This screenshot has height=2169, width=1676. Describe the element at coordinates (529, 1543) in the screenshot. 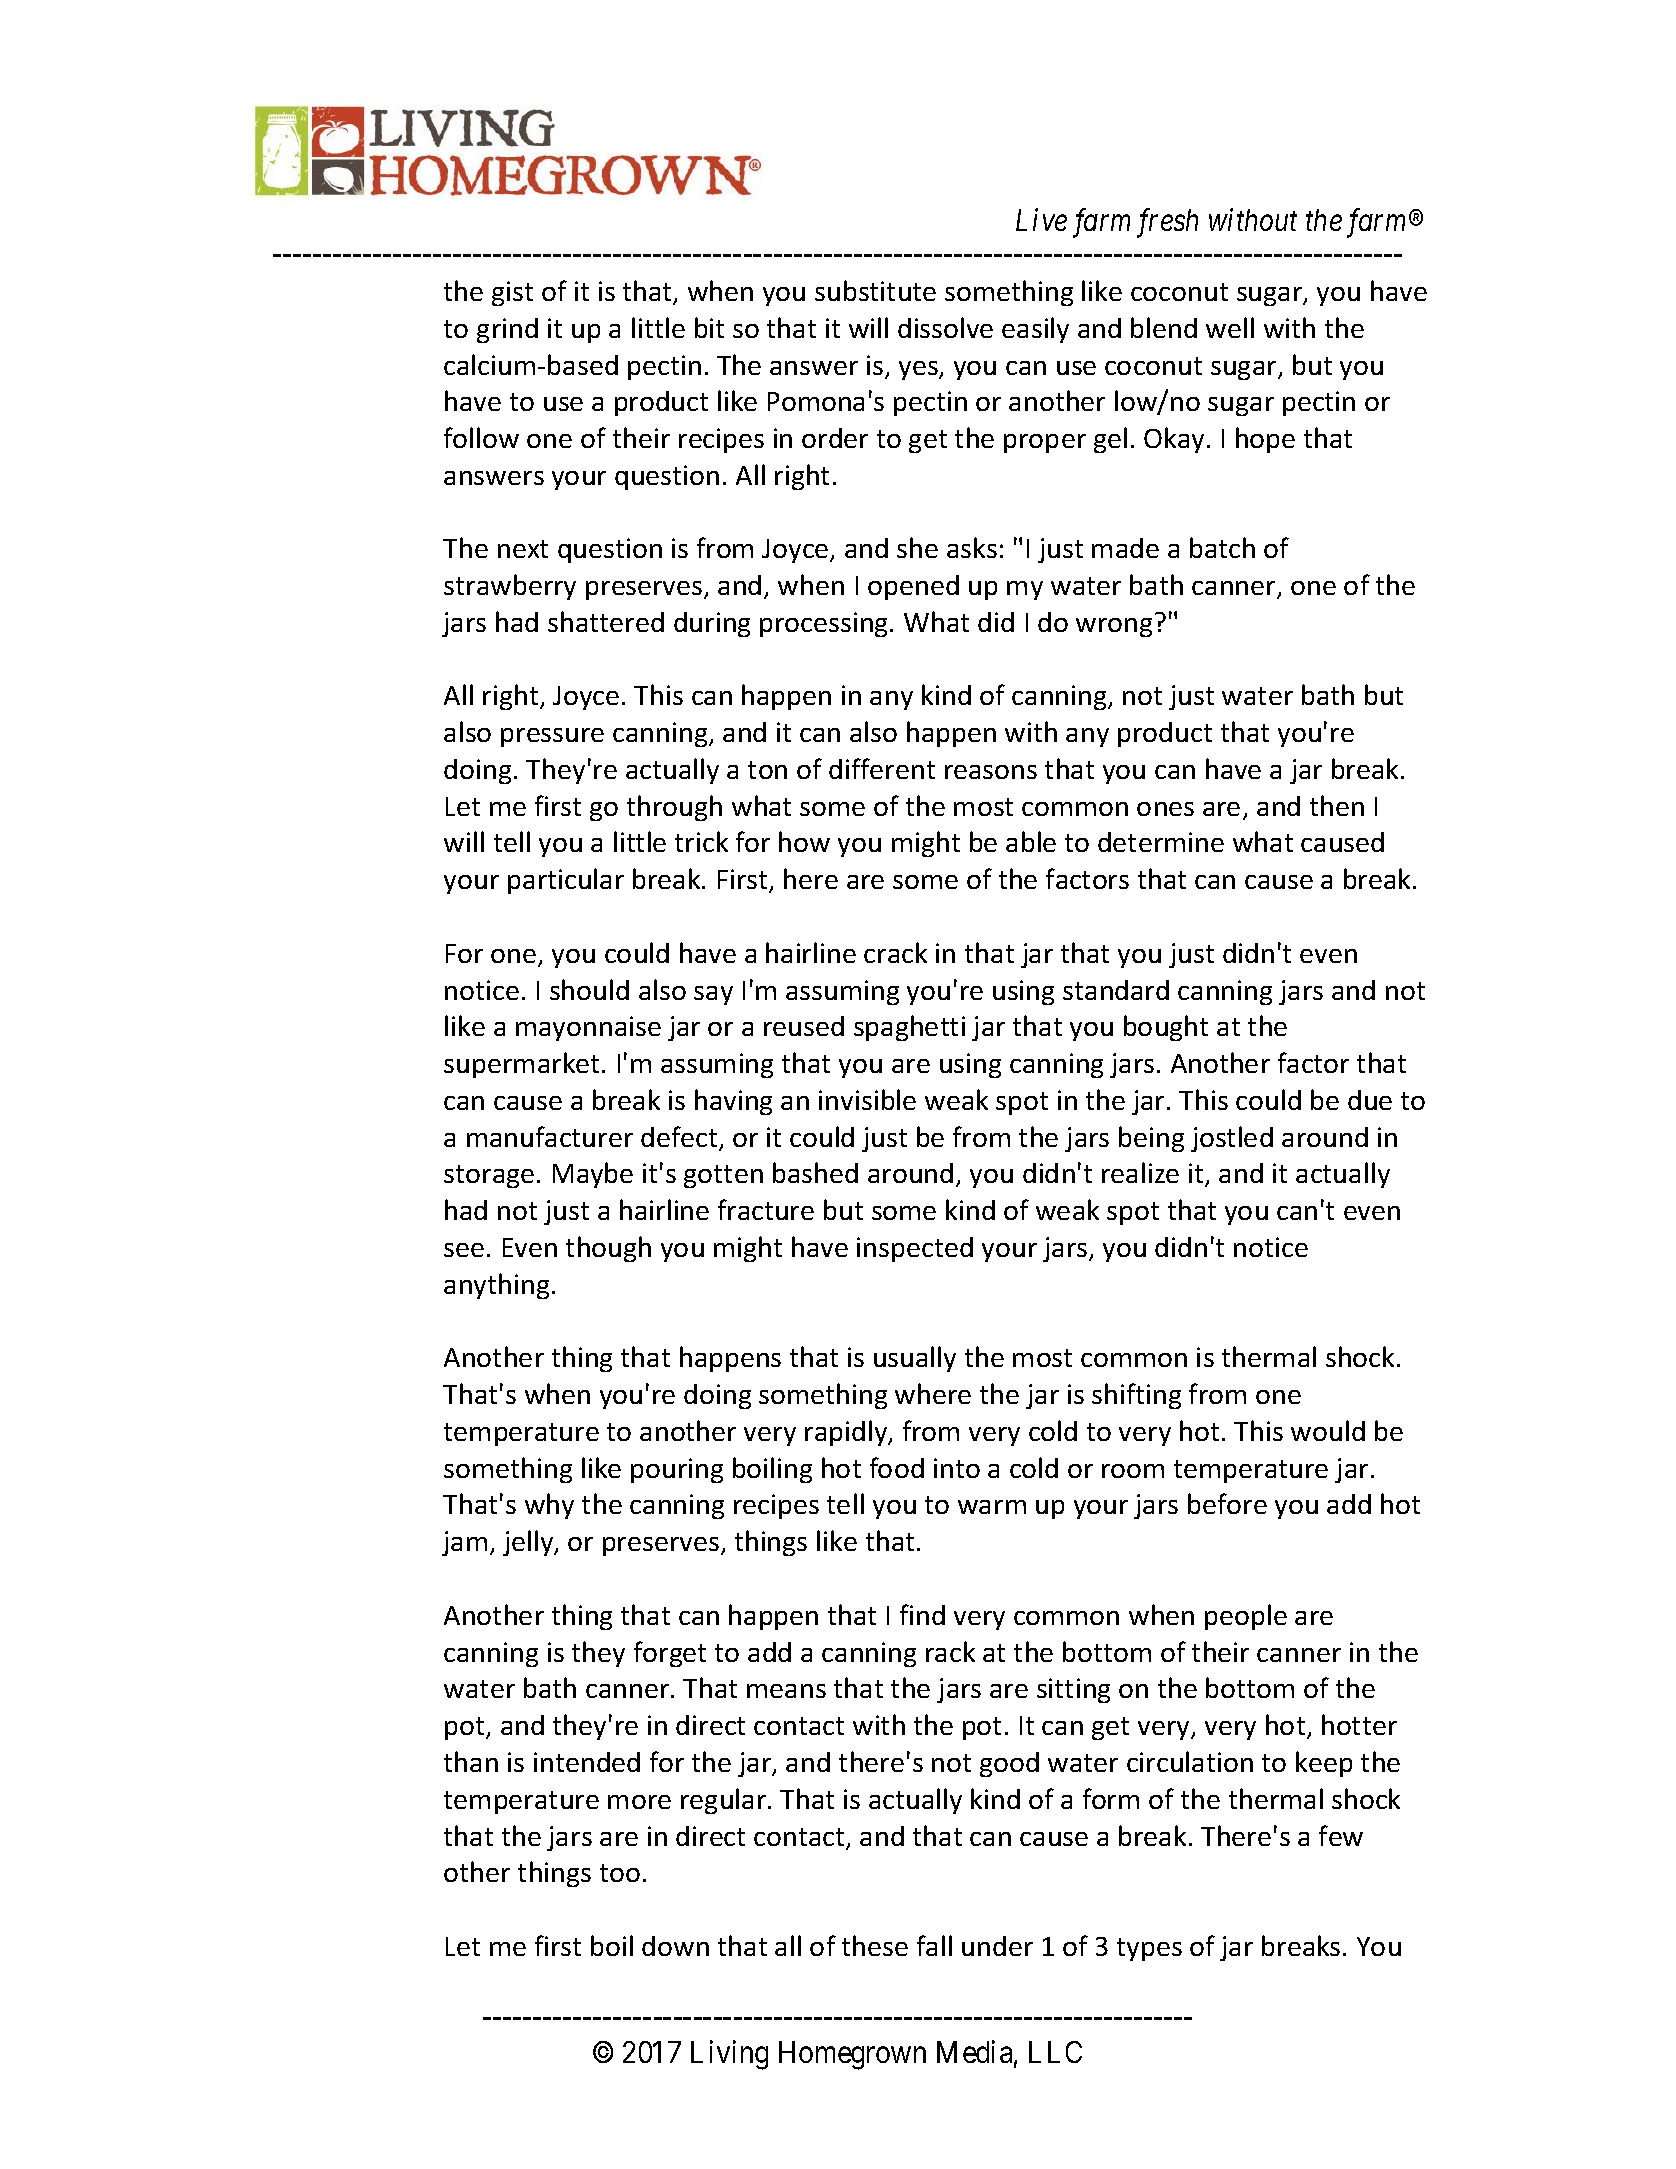

I see `jelly` at that location.
